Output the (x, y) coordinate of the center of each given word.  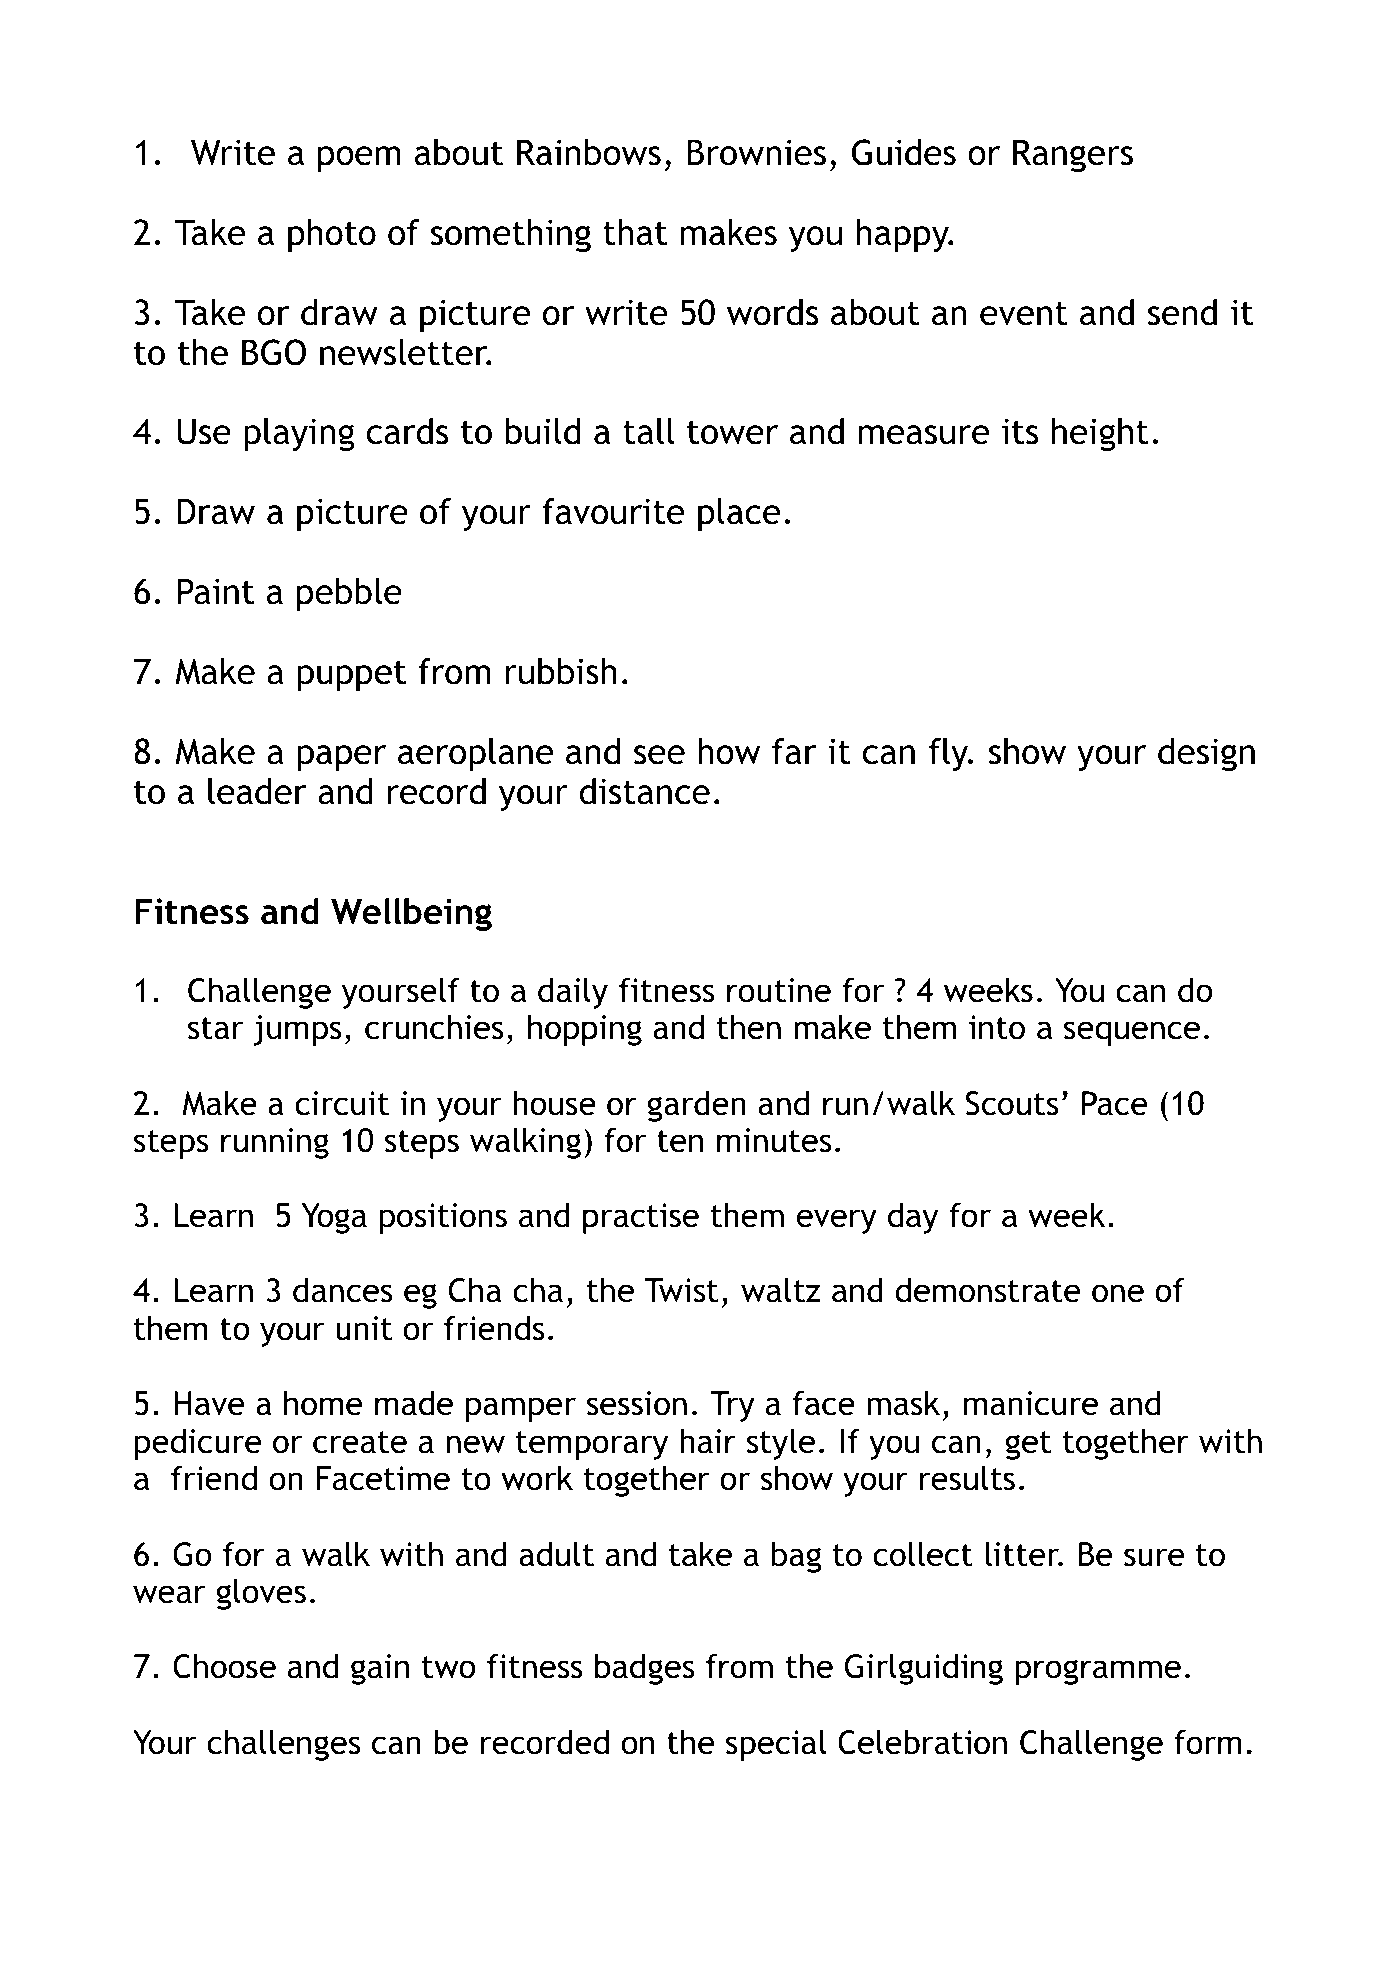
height (1100, 435)
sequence (1132, 1033)
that (635, 232)
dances (343, 1290)
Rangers (1073, 156)
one (1118, 1293)
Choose (224, 1666)
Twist (681, 1290)
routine (779, 990)
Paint (216, 591)
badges (644, 1669)
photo (332, 236)
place (739, 515)
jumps (297, 1030)
